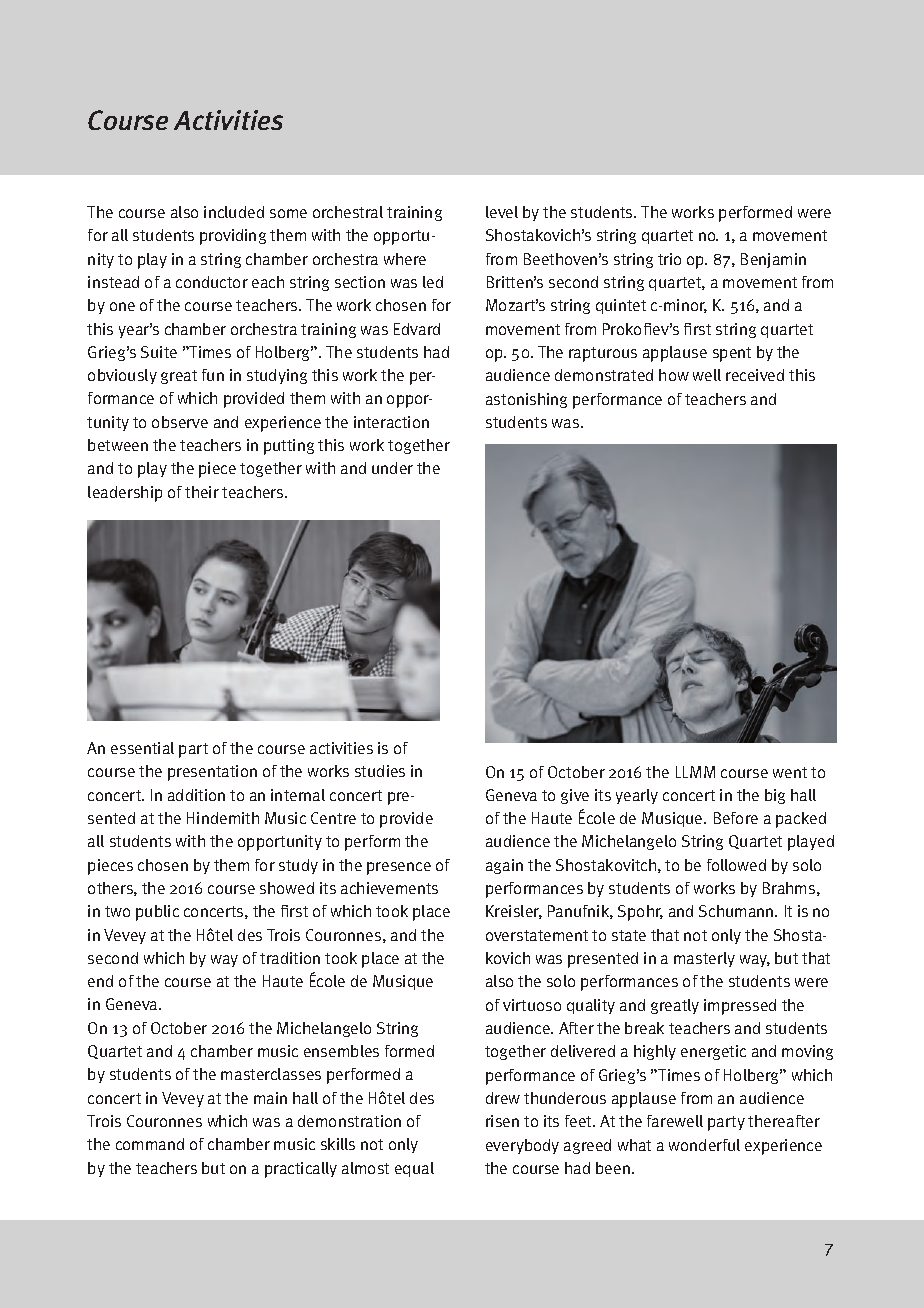 The height and width of the page is (1308, 924). I want to click on interaction, so click(391, 422).
